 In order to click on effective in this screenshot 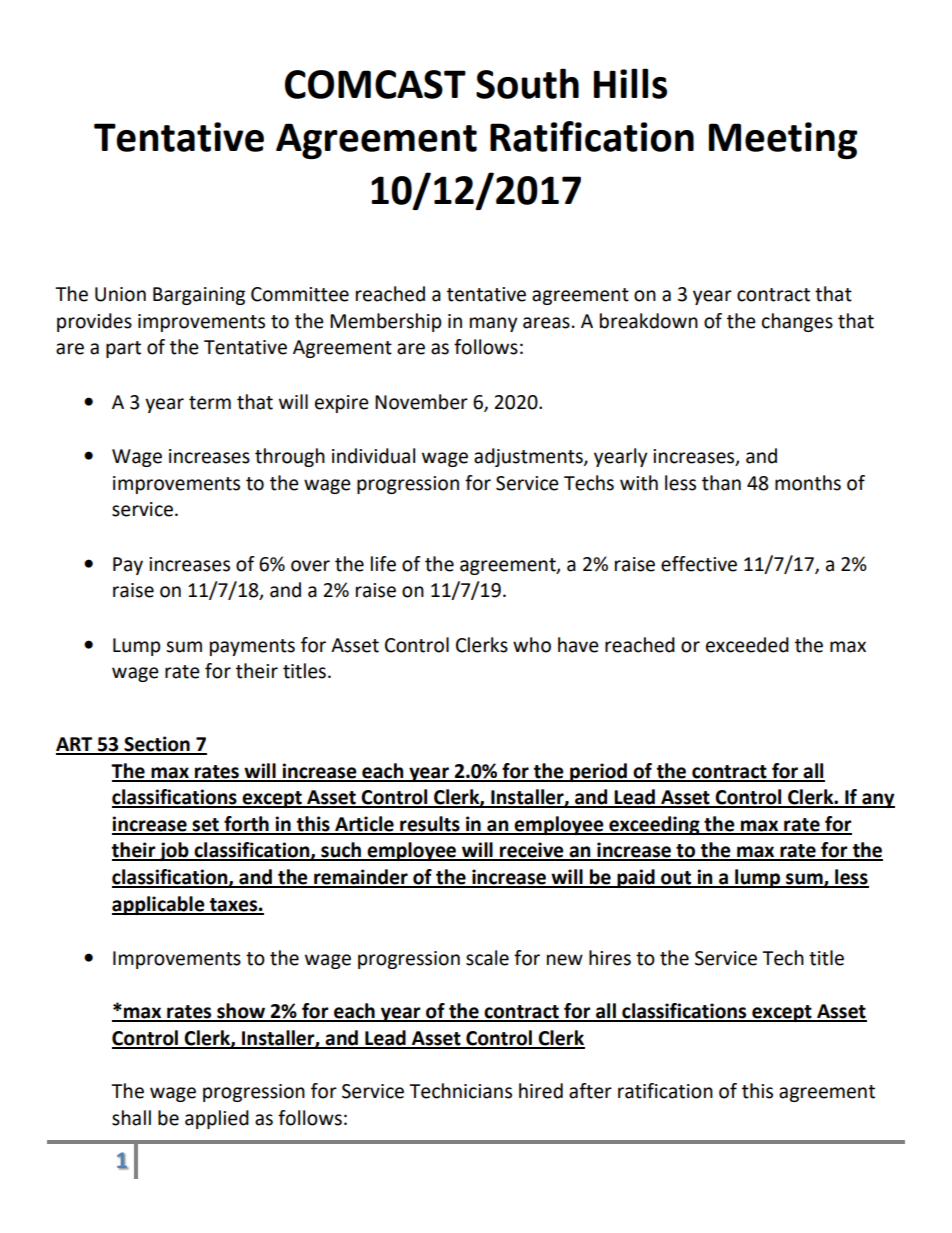, I will do `click(699, 564)`.
